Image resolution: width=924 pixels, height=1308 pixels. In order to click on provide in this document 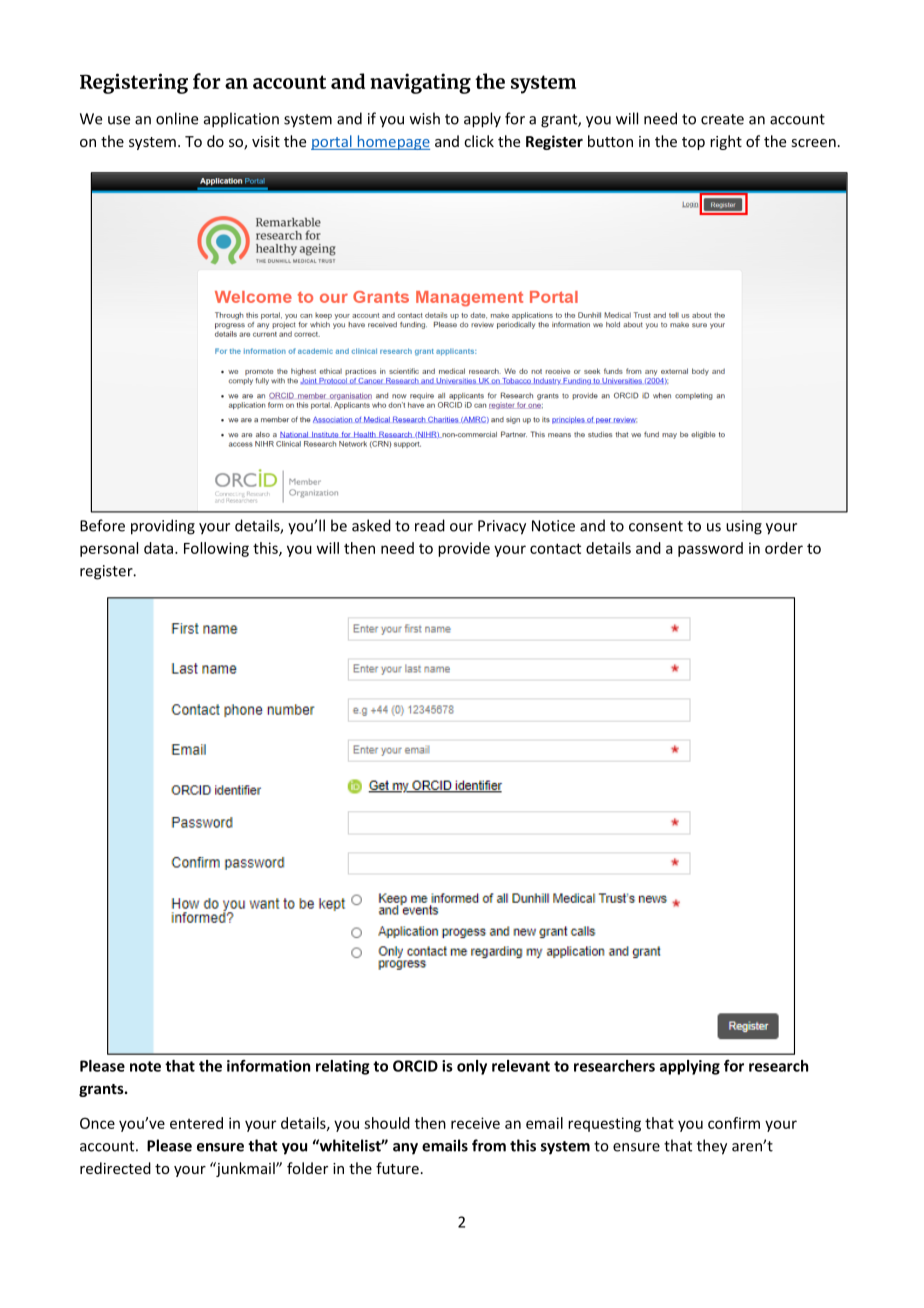, I will do `click(464, 549)`.
